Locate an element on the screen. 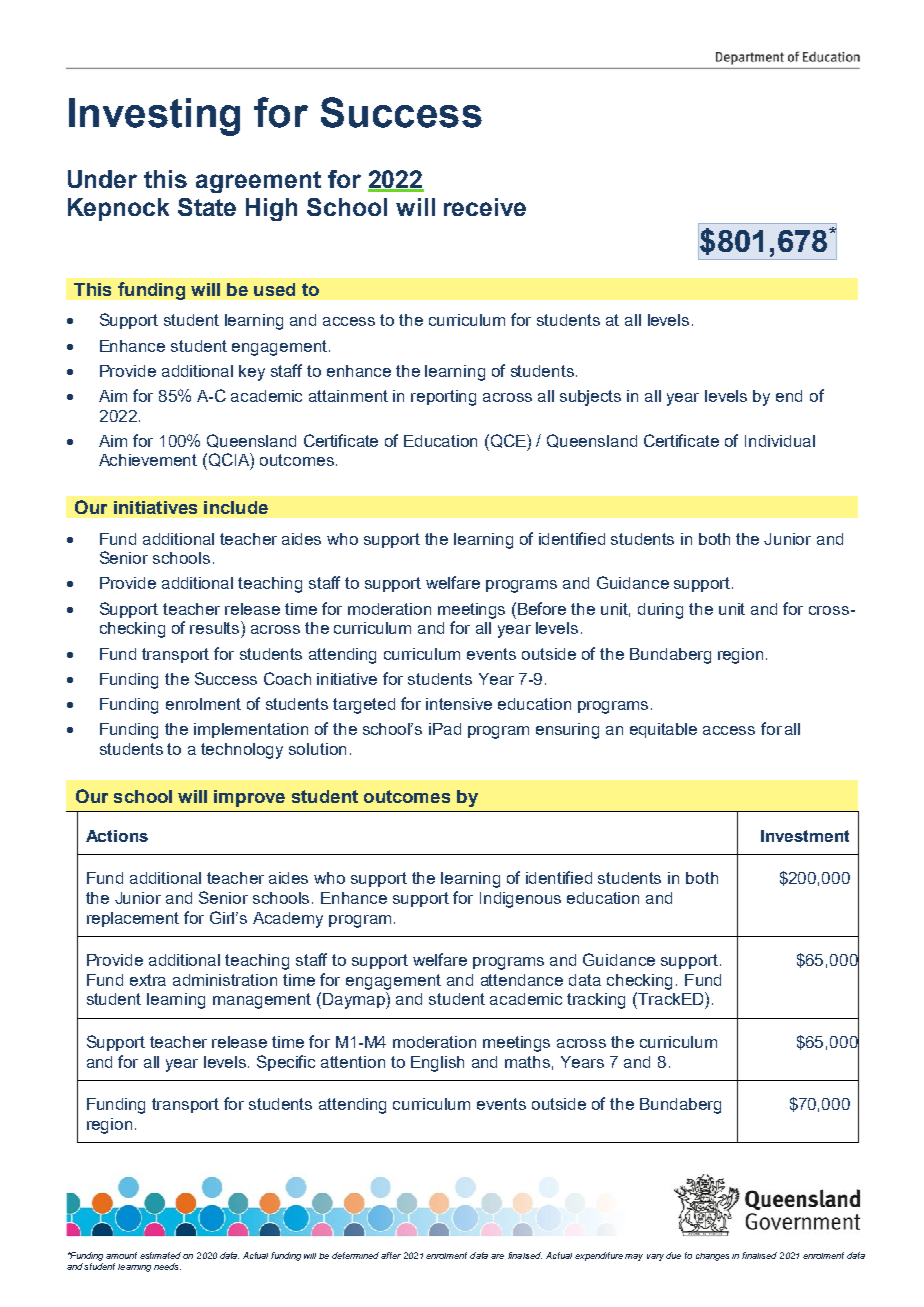  Investment is located at coordinates (805, 836).
